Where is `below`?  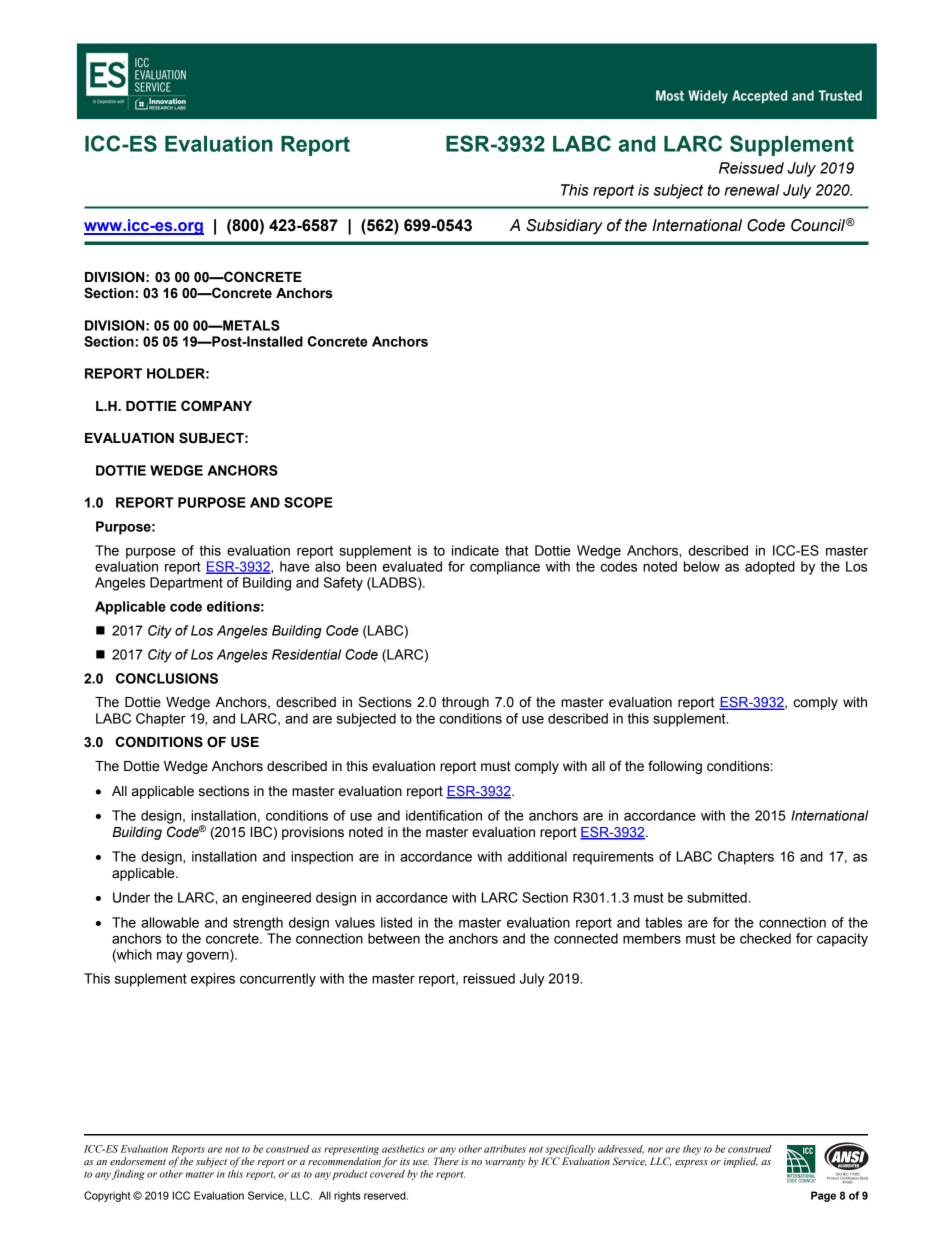 below is located at coordinates (702, 566).
